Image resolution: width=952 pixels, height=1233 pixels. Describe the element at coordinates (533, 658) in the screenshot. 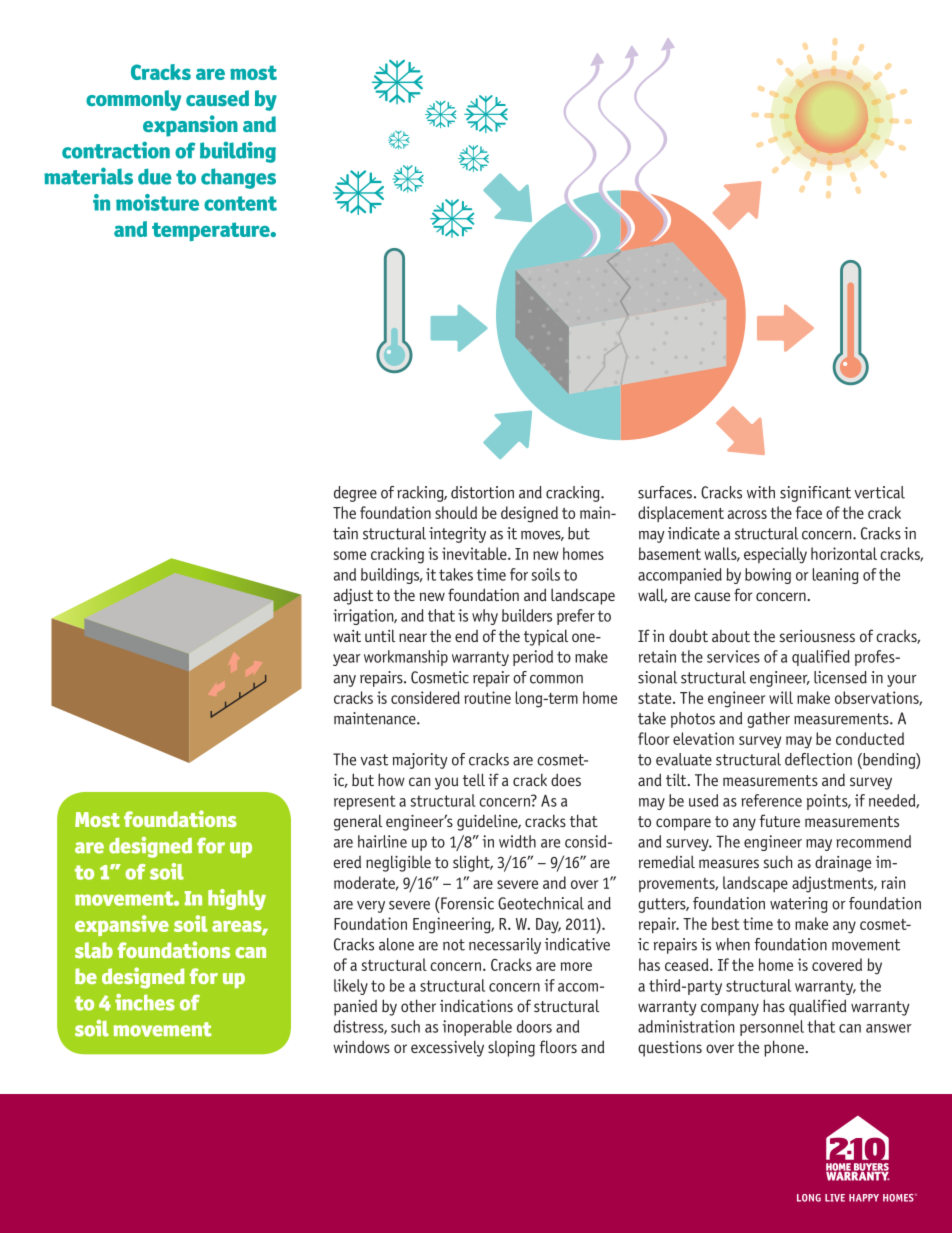

I see `period` at that location.
